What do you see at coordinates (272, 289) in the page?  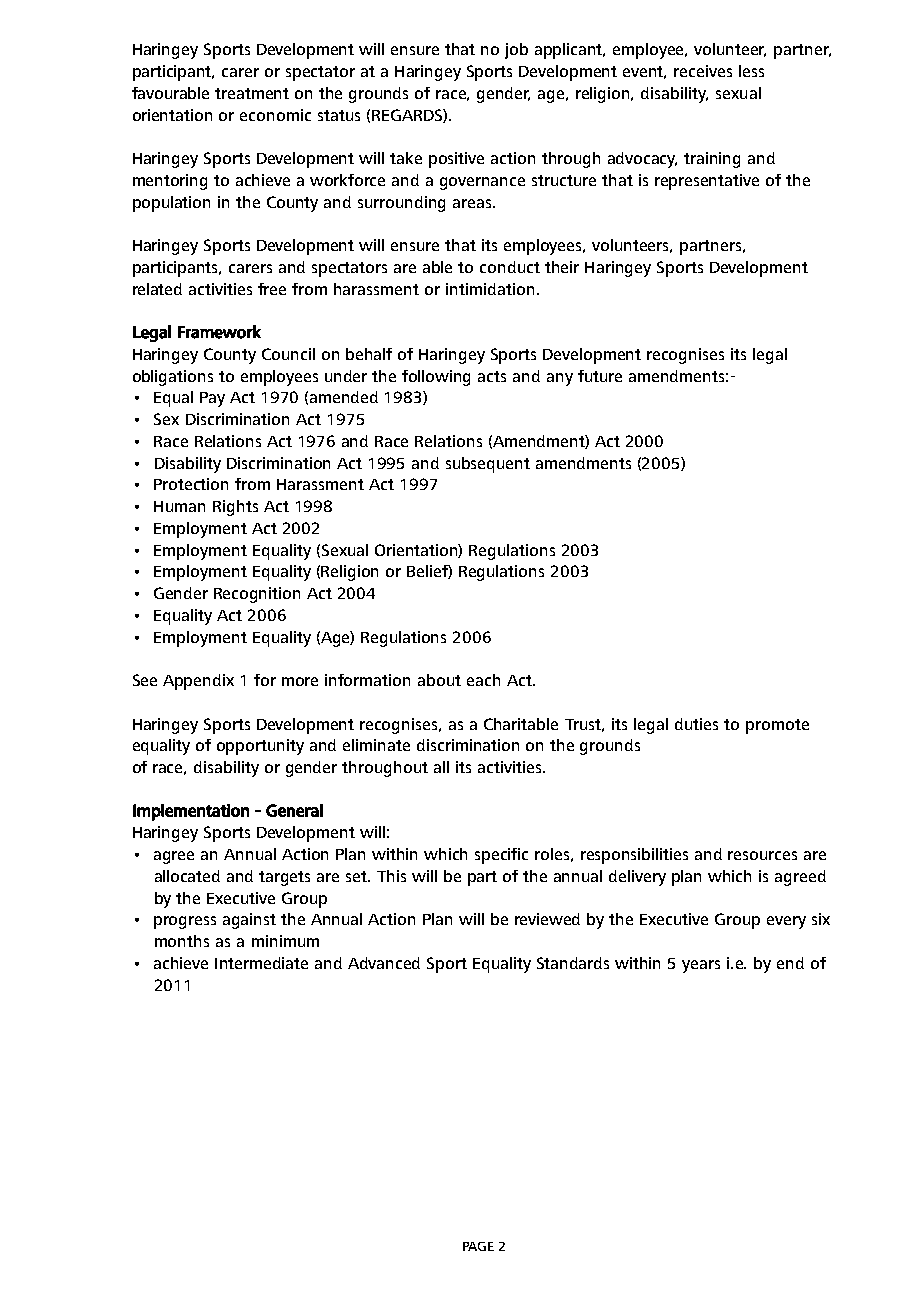 I see `free` at bounding box center [272, 289].
